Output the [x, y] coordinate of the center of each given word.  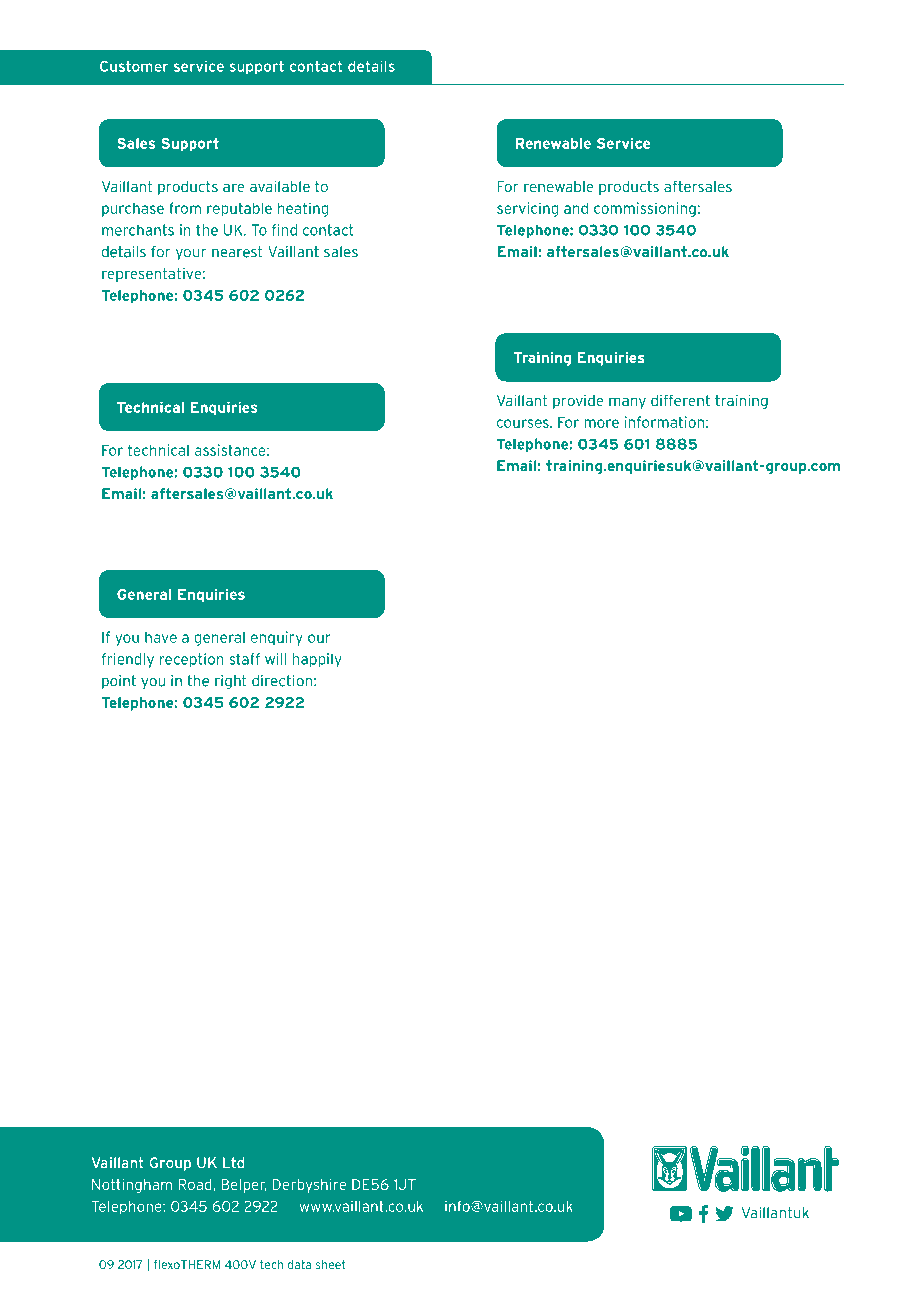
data [299, 1264]
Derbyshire [309, 1186]
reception [192, 660]
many [627, 403]
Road [195, 1184]
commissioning [645, 209]
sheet [331, 1264]
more [601, 423]
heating [303, 209]
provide [578, 402]
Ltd [233, 1163]
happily [317, 660]
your [191, 254]
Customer [134, 66]
